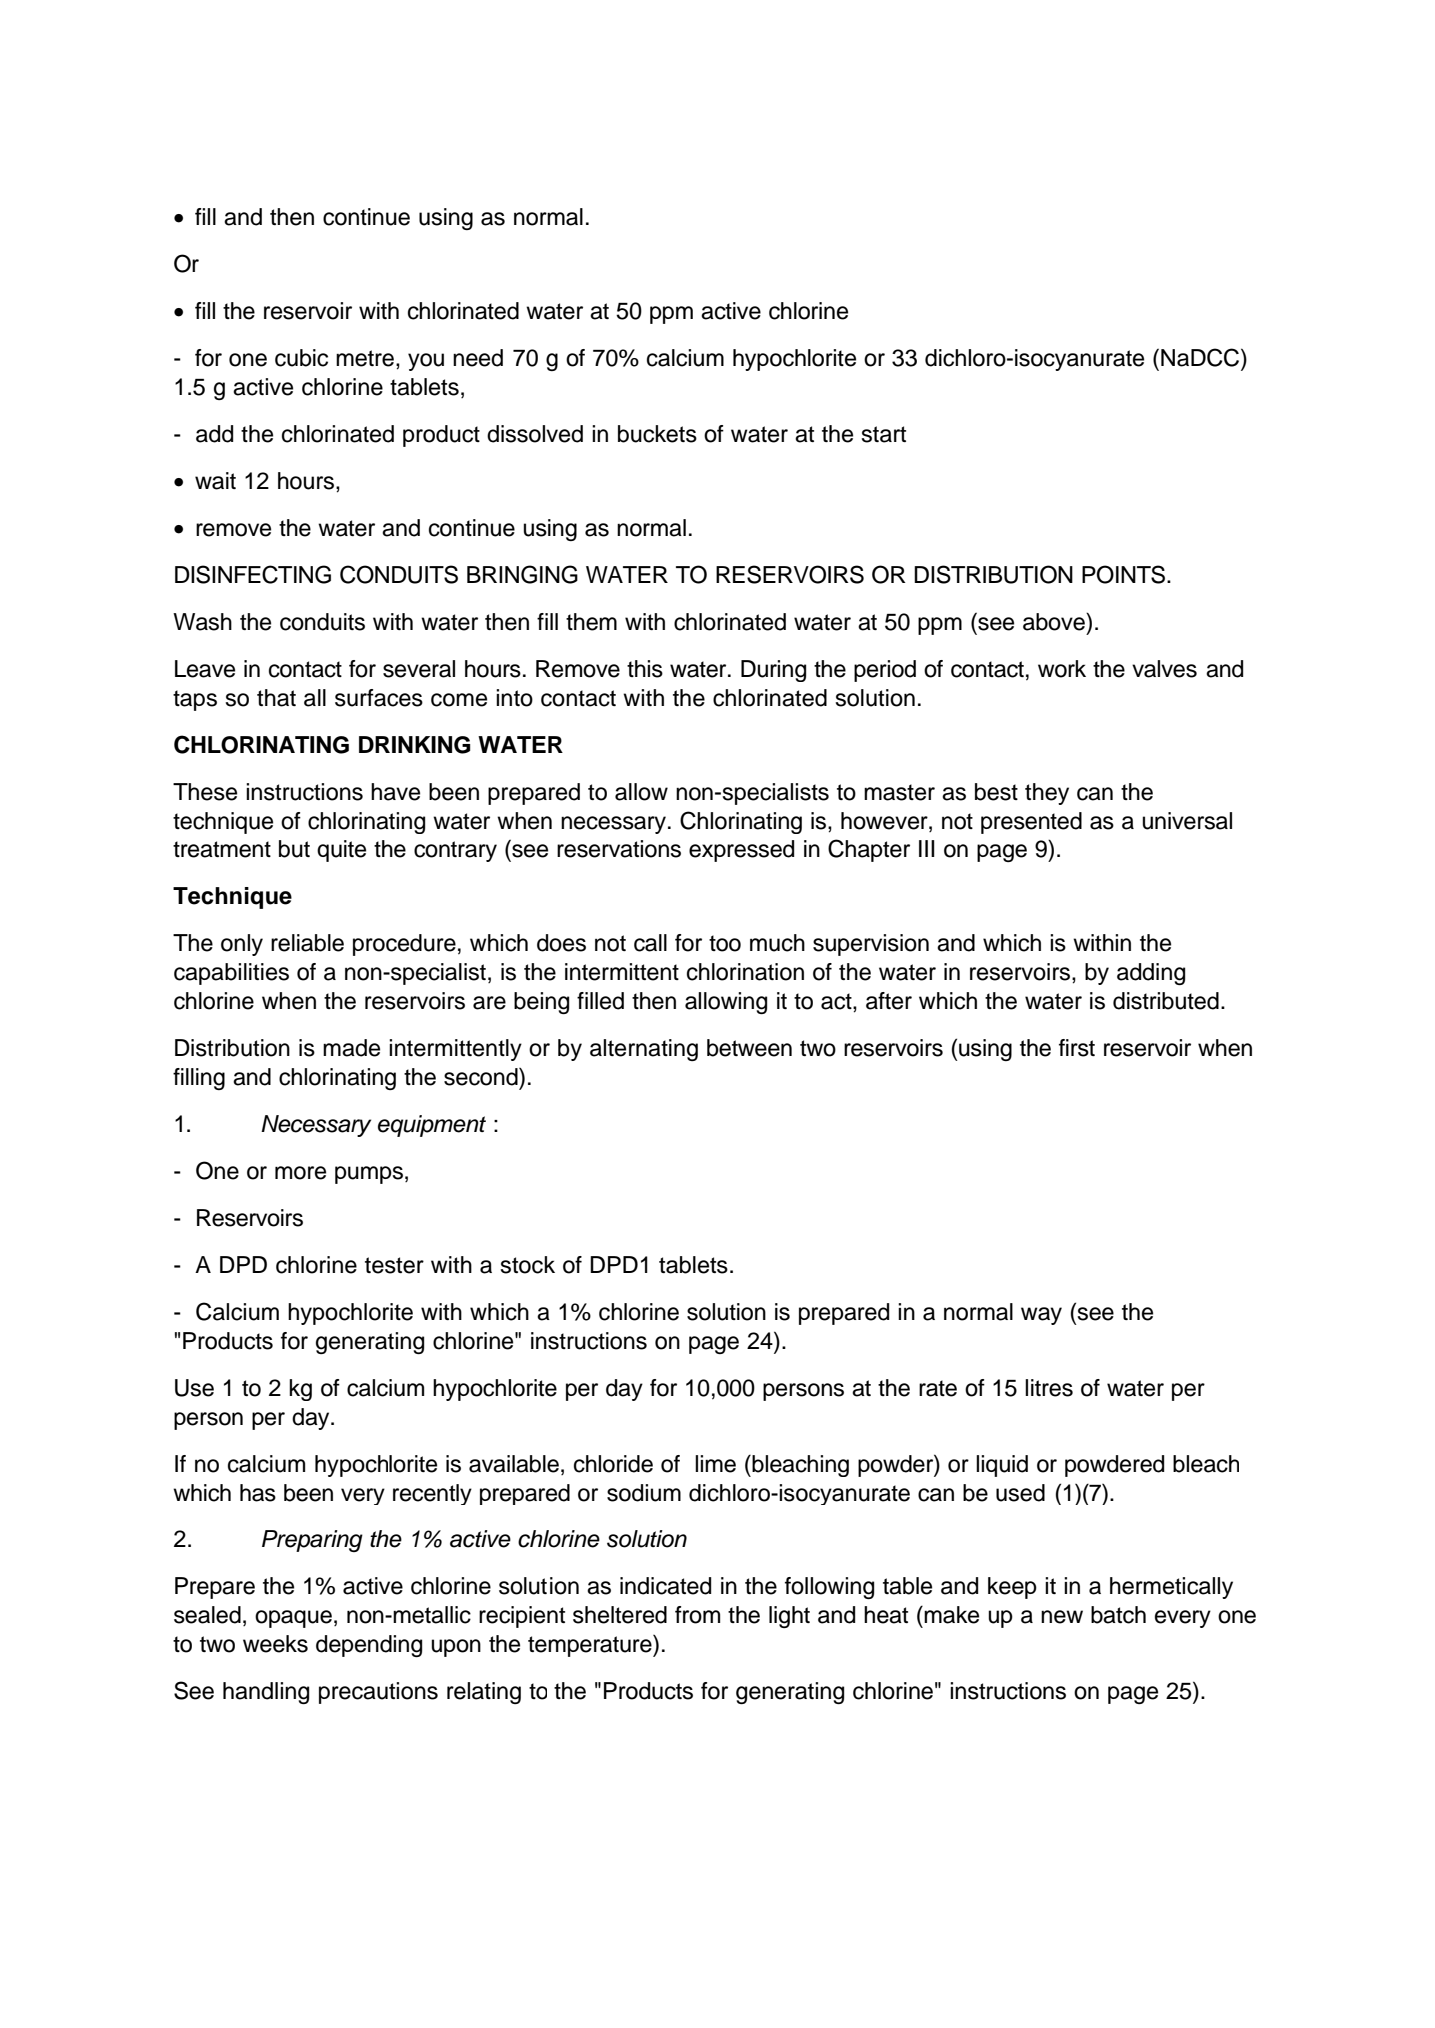  I want to click on reliable, so click(307, 943).
